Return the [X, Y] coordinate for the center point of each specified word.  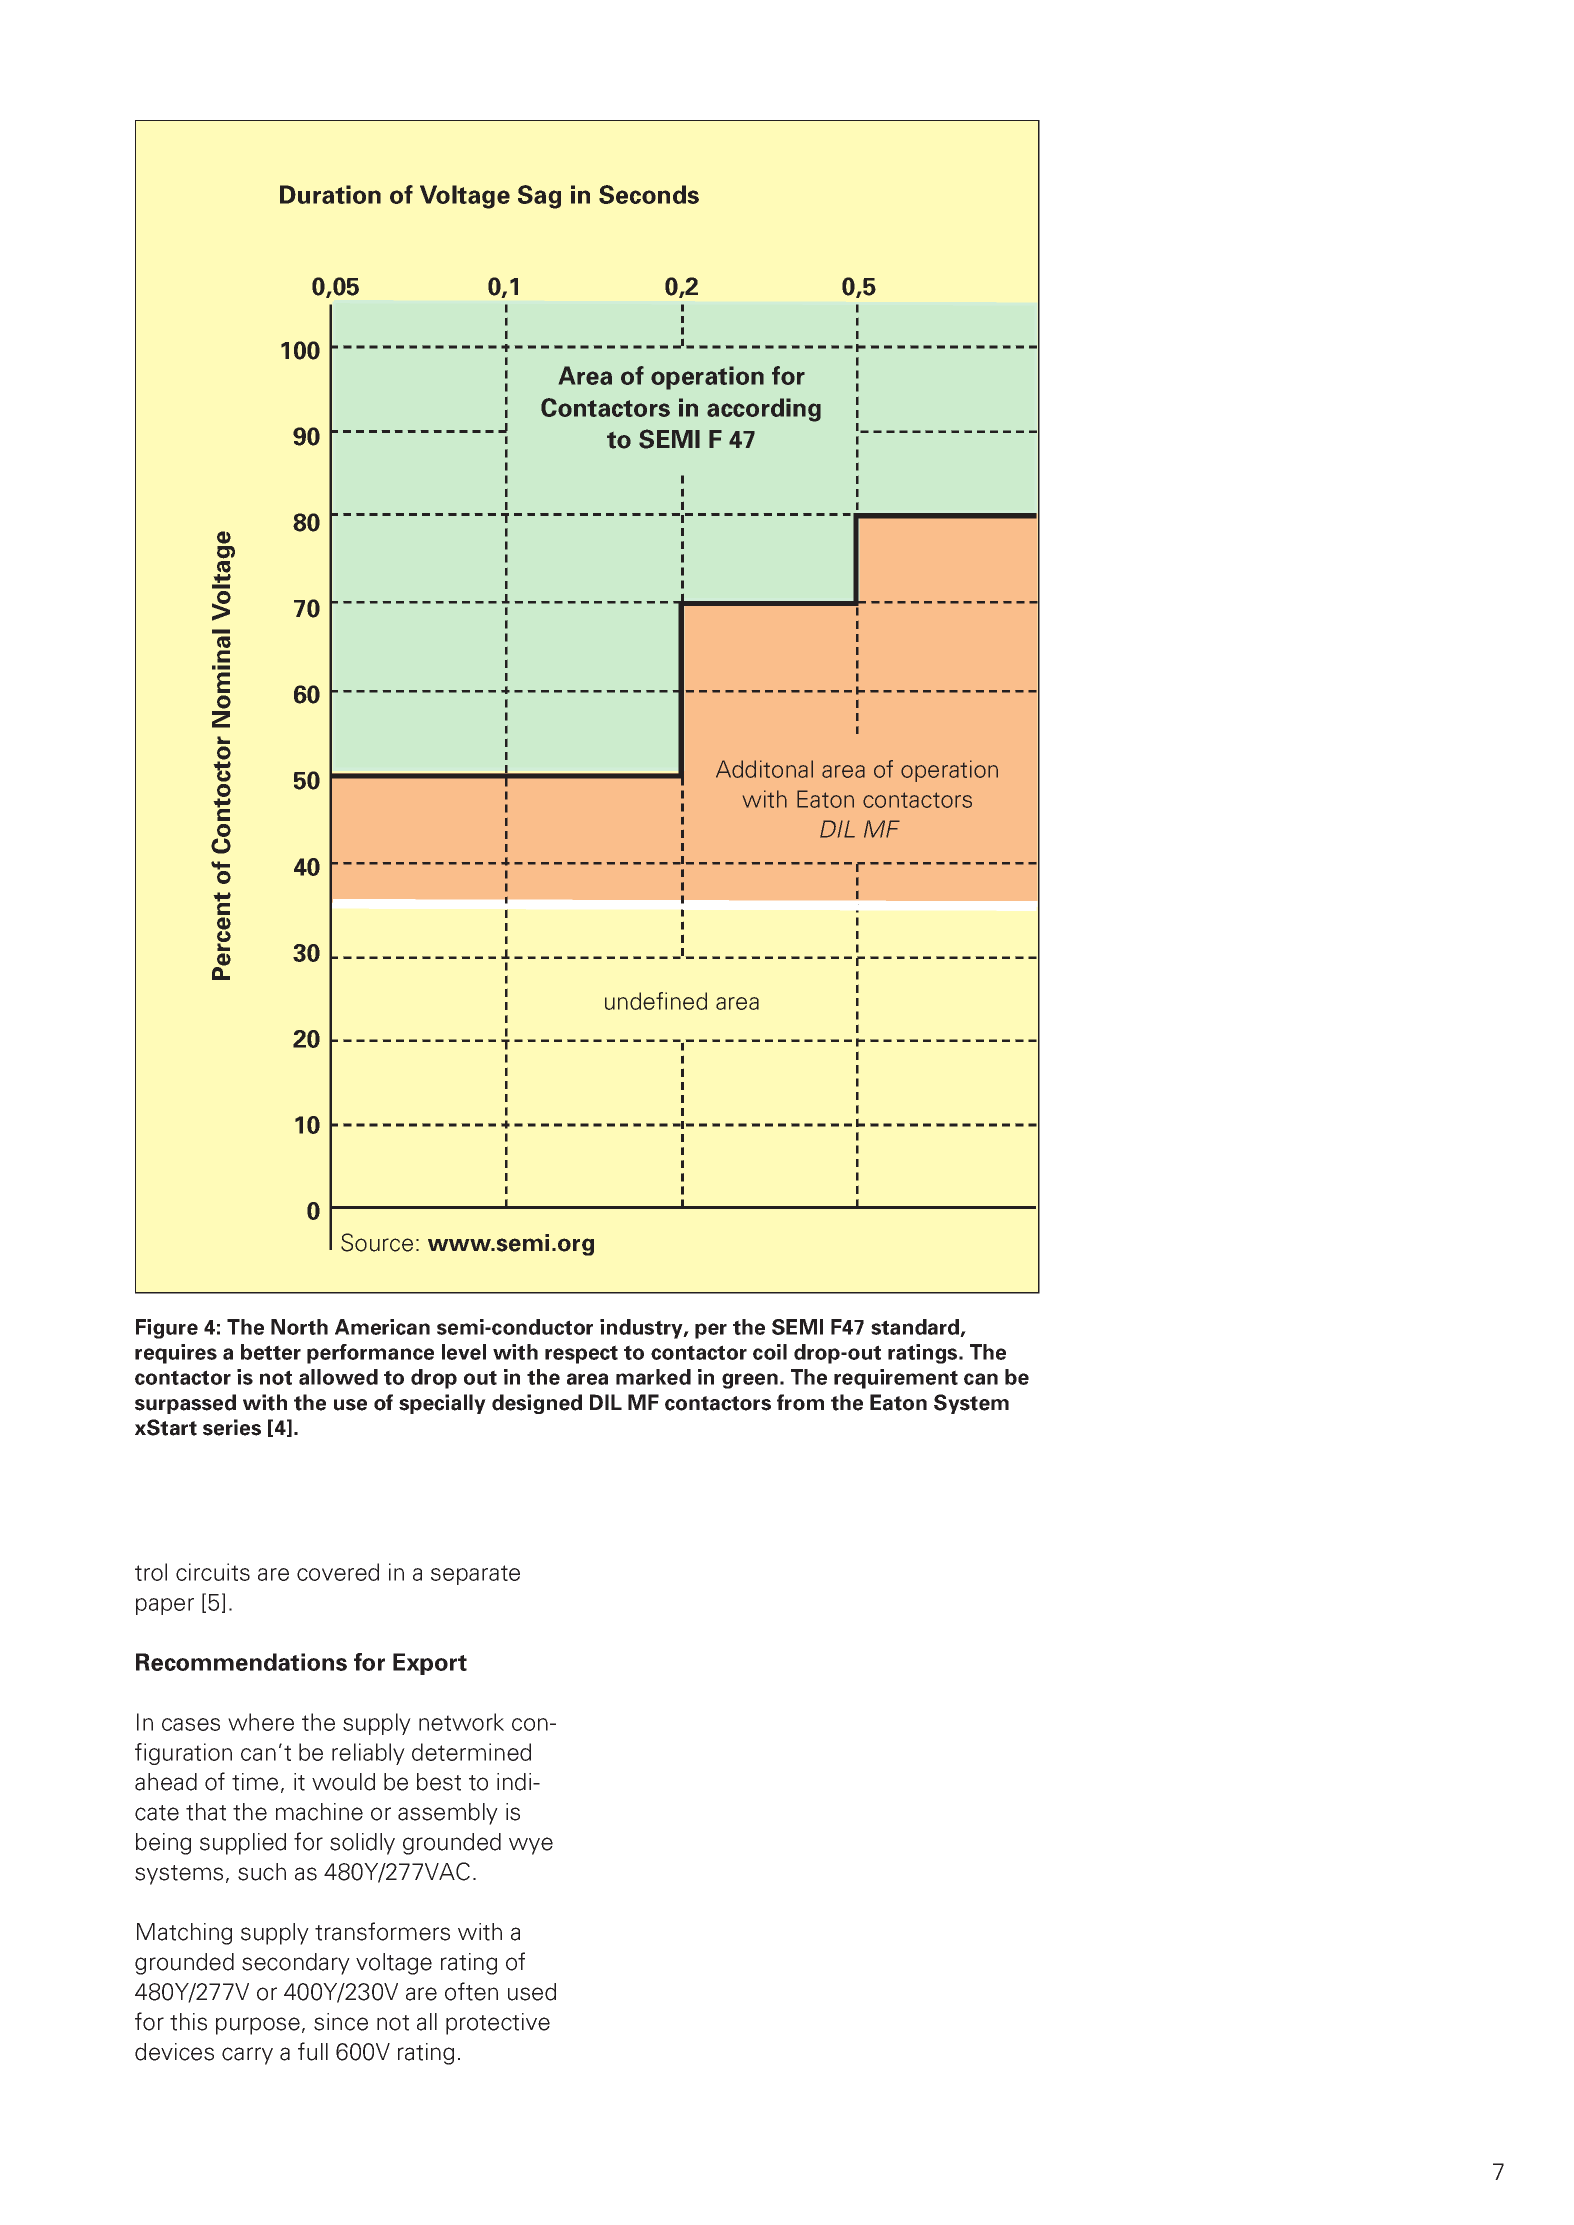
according [764, 410]
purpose [258, 2026]
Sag [539, 197]
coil [770, 1352]
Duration [330, 194]
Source [377, 1242]
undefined [656, 1001]
